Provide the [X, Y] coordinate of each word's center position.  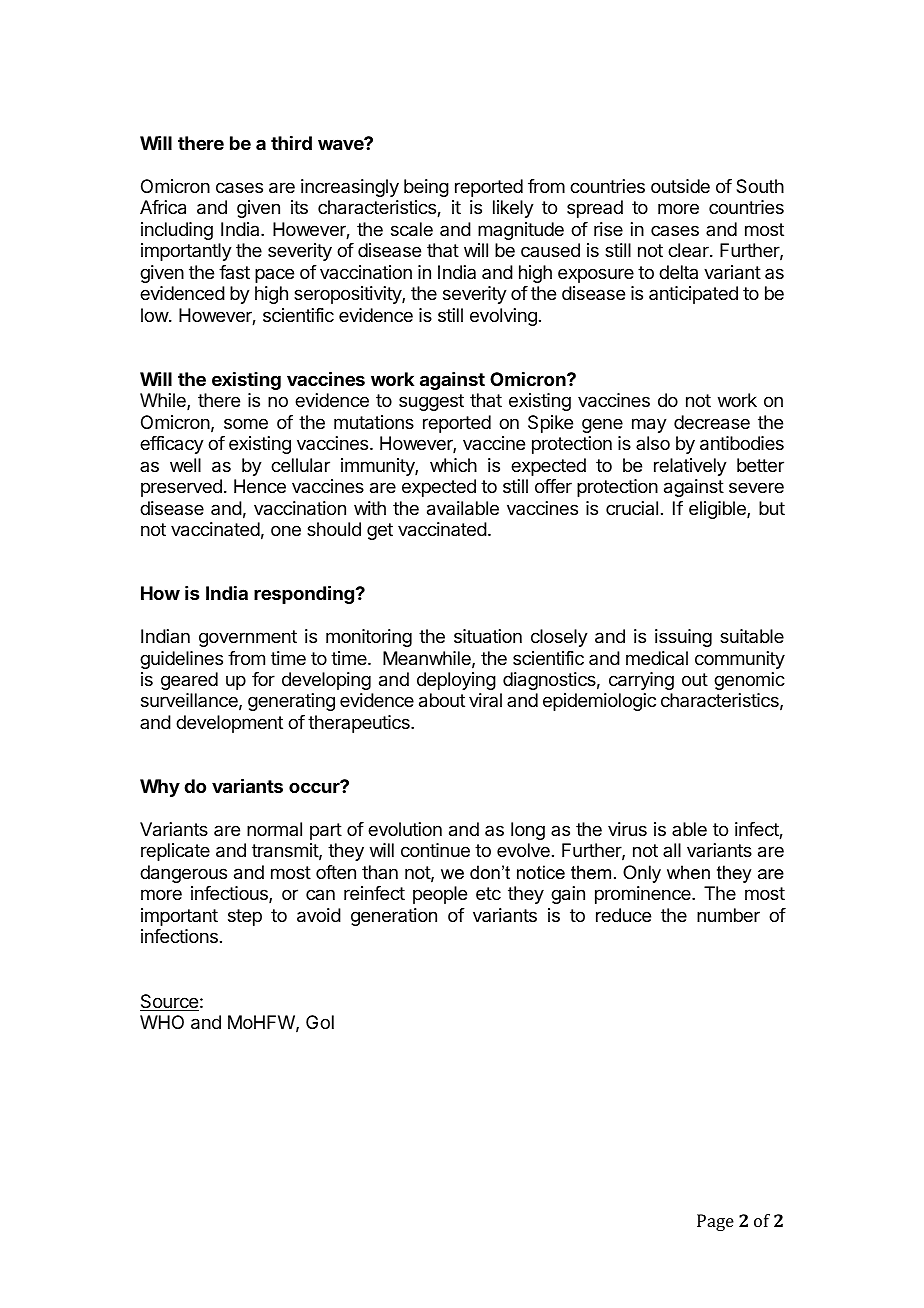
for [263, 679]
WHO [162, 1022]
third [291, 143]
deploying [456, 681]
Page [715, 1222]
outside [680, 186]
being [426, 188]
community [740, 660]
